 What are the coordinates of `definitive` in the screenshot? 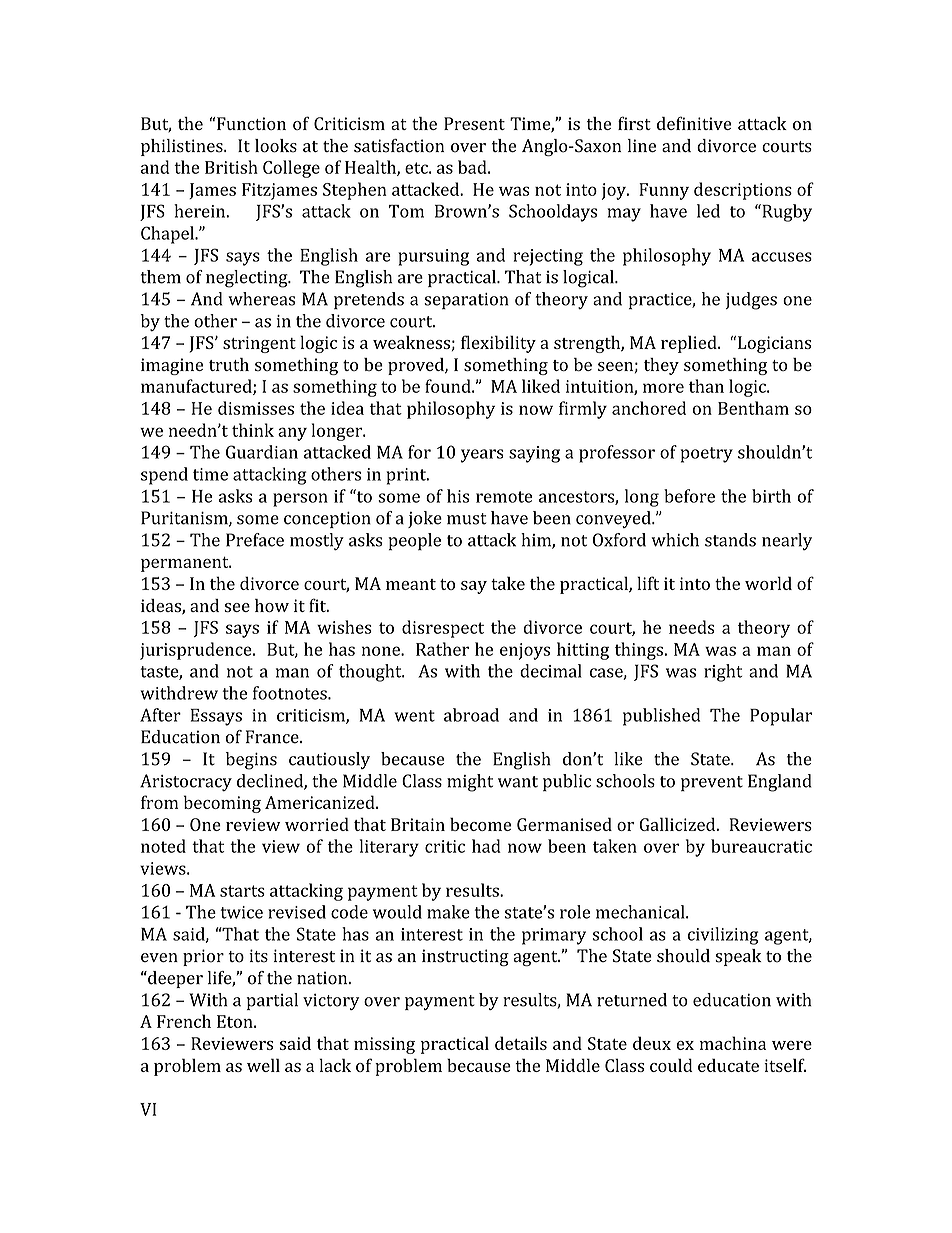 It's located at (694, 123).
